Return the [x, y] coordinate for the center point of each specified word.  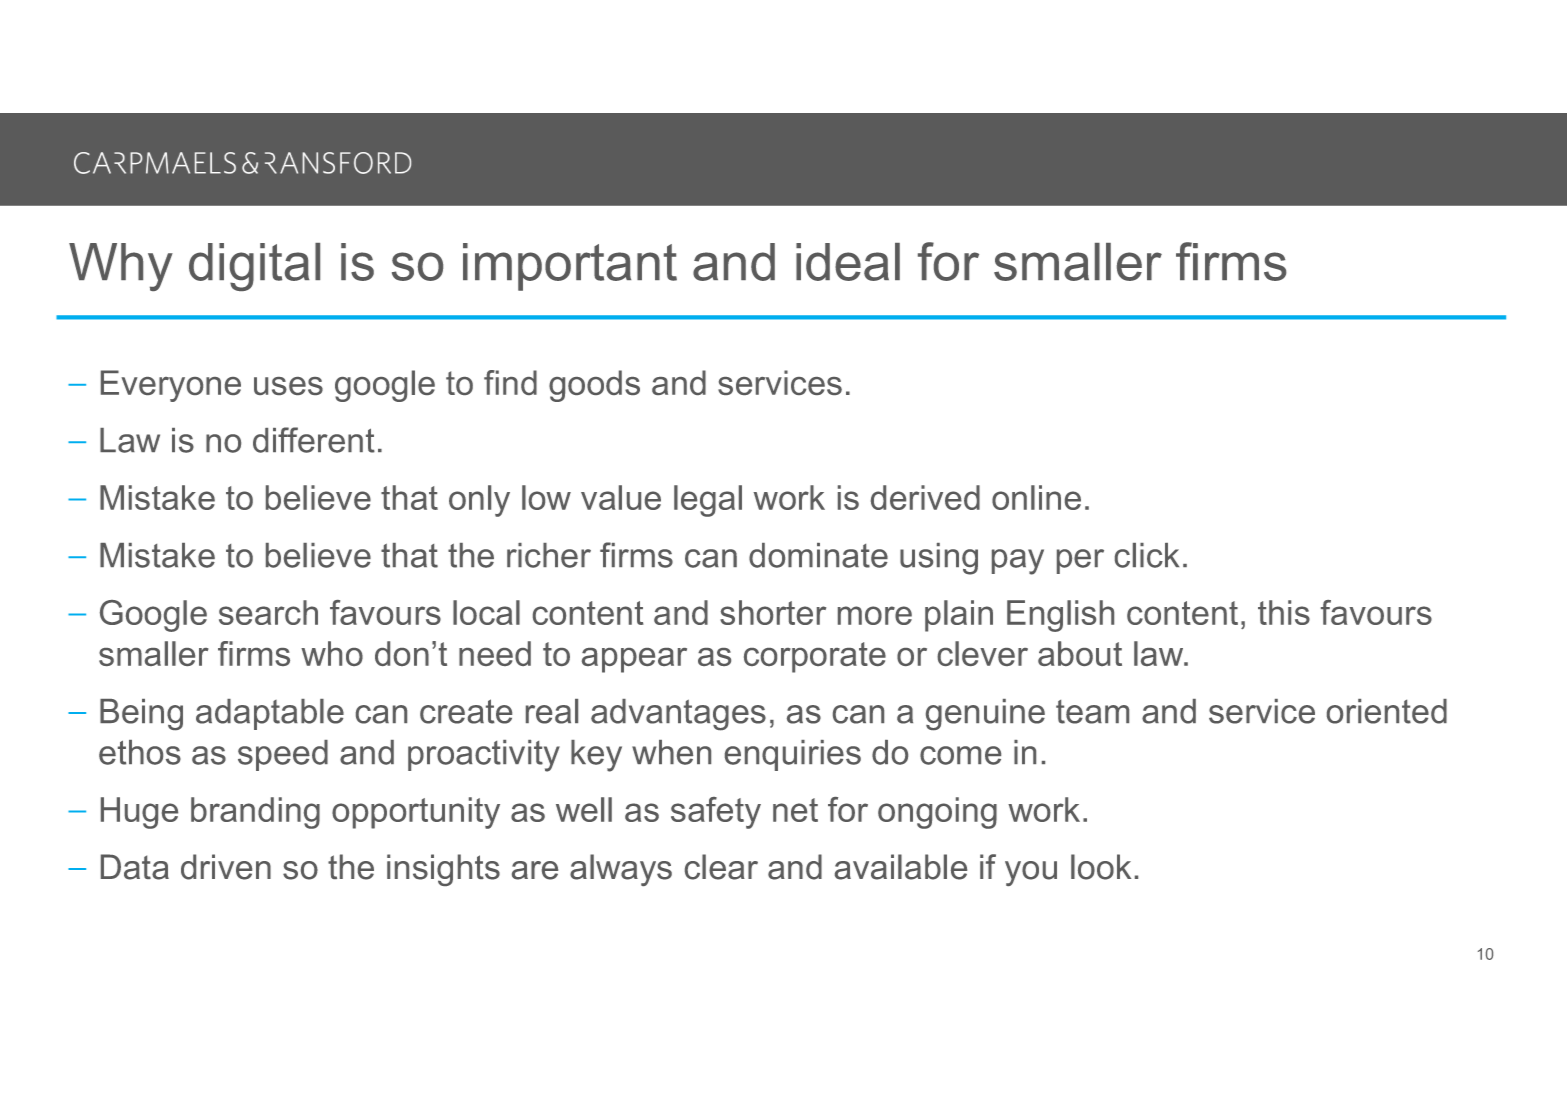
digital [254, 267]
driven [226, 867]
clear [721, 867]
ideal [848, 262]
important [570, 267]
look [1101, 867]
